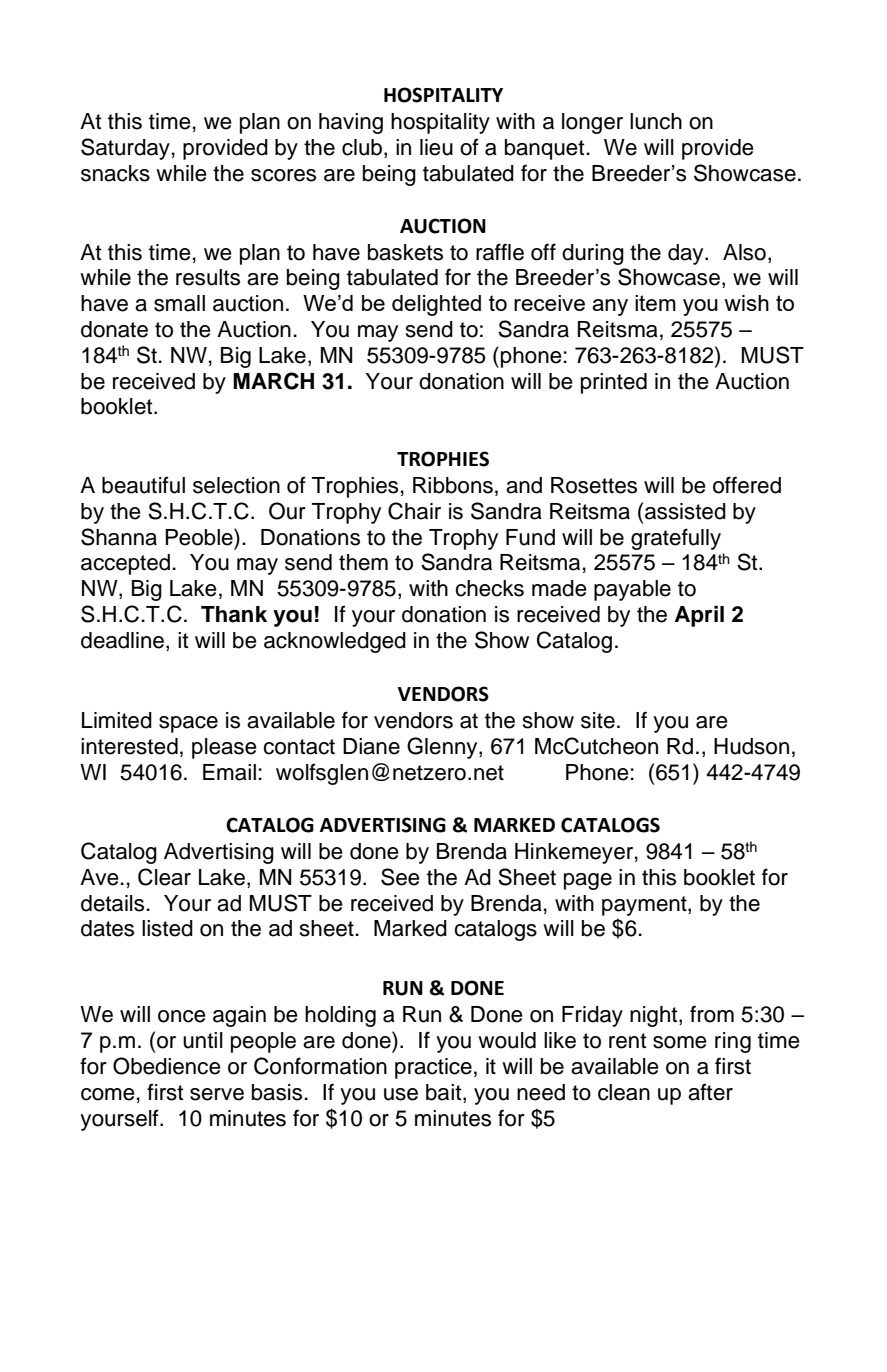 This screenshot has width=887, height=1372. I want to click on MARCH, so click(273, 381).
